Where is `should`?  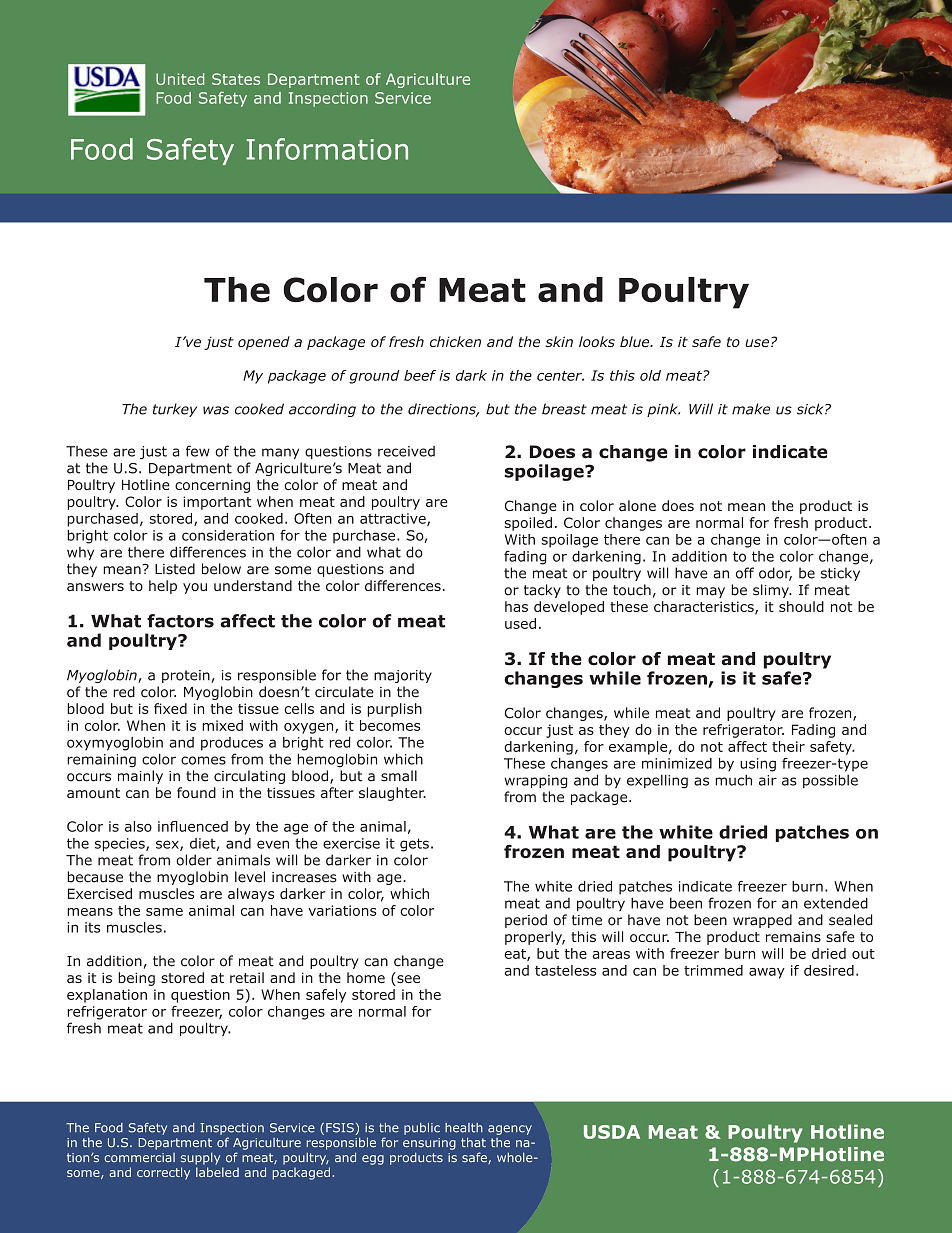
should is located at coordinates (801, 606).
